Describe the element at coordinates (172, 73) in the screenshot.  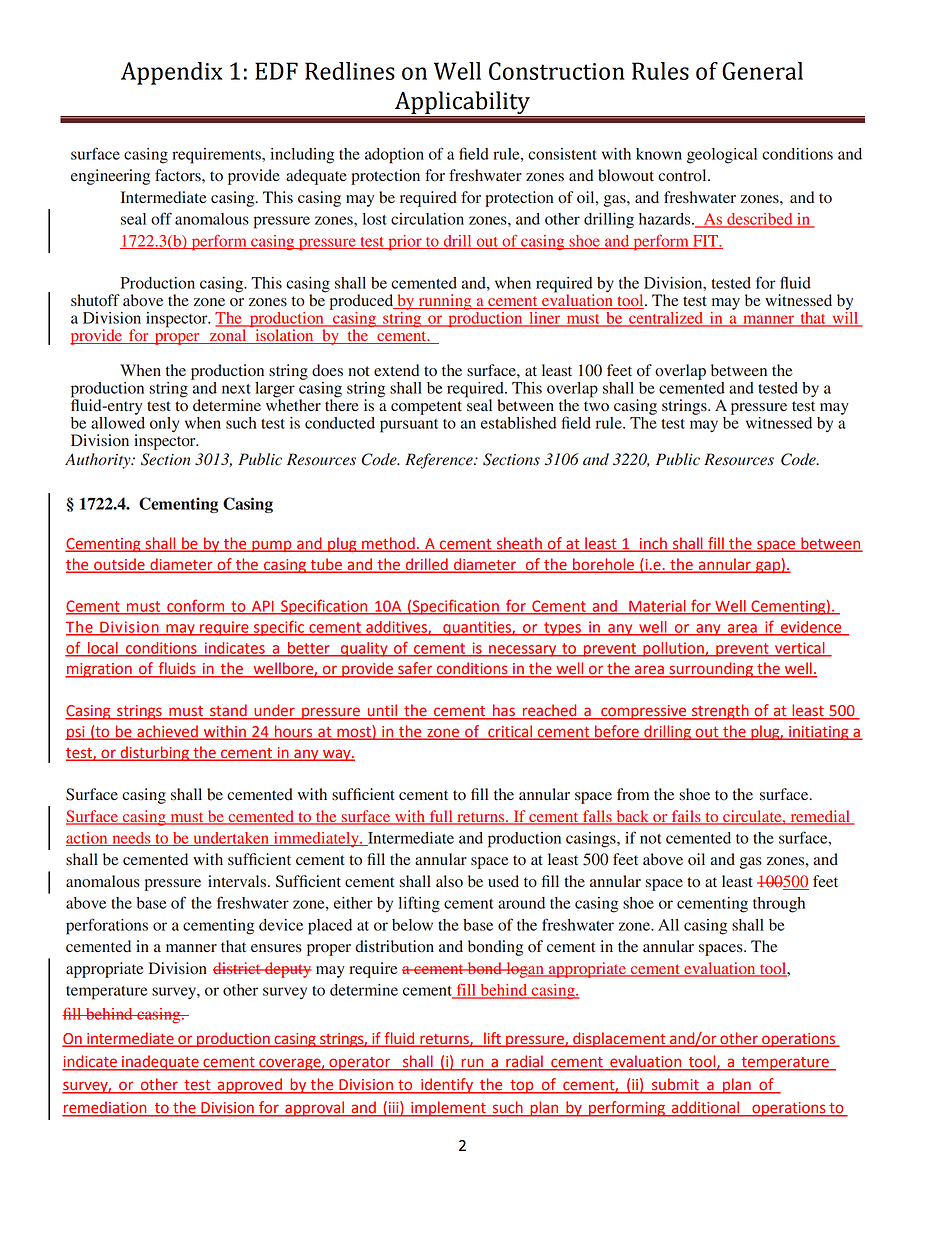
I see `Appendix` at that location.
